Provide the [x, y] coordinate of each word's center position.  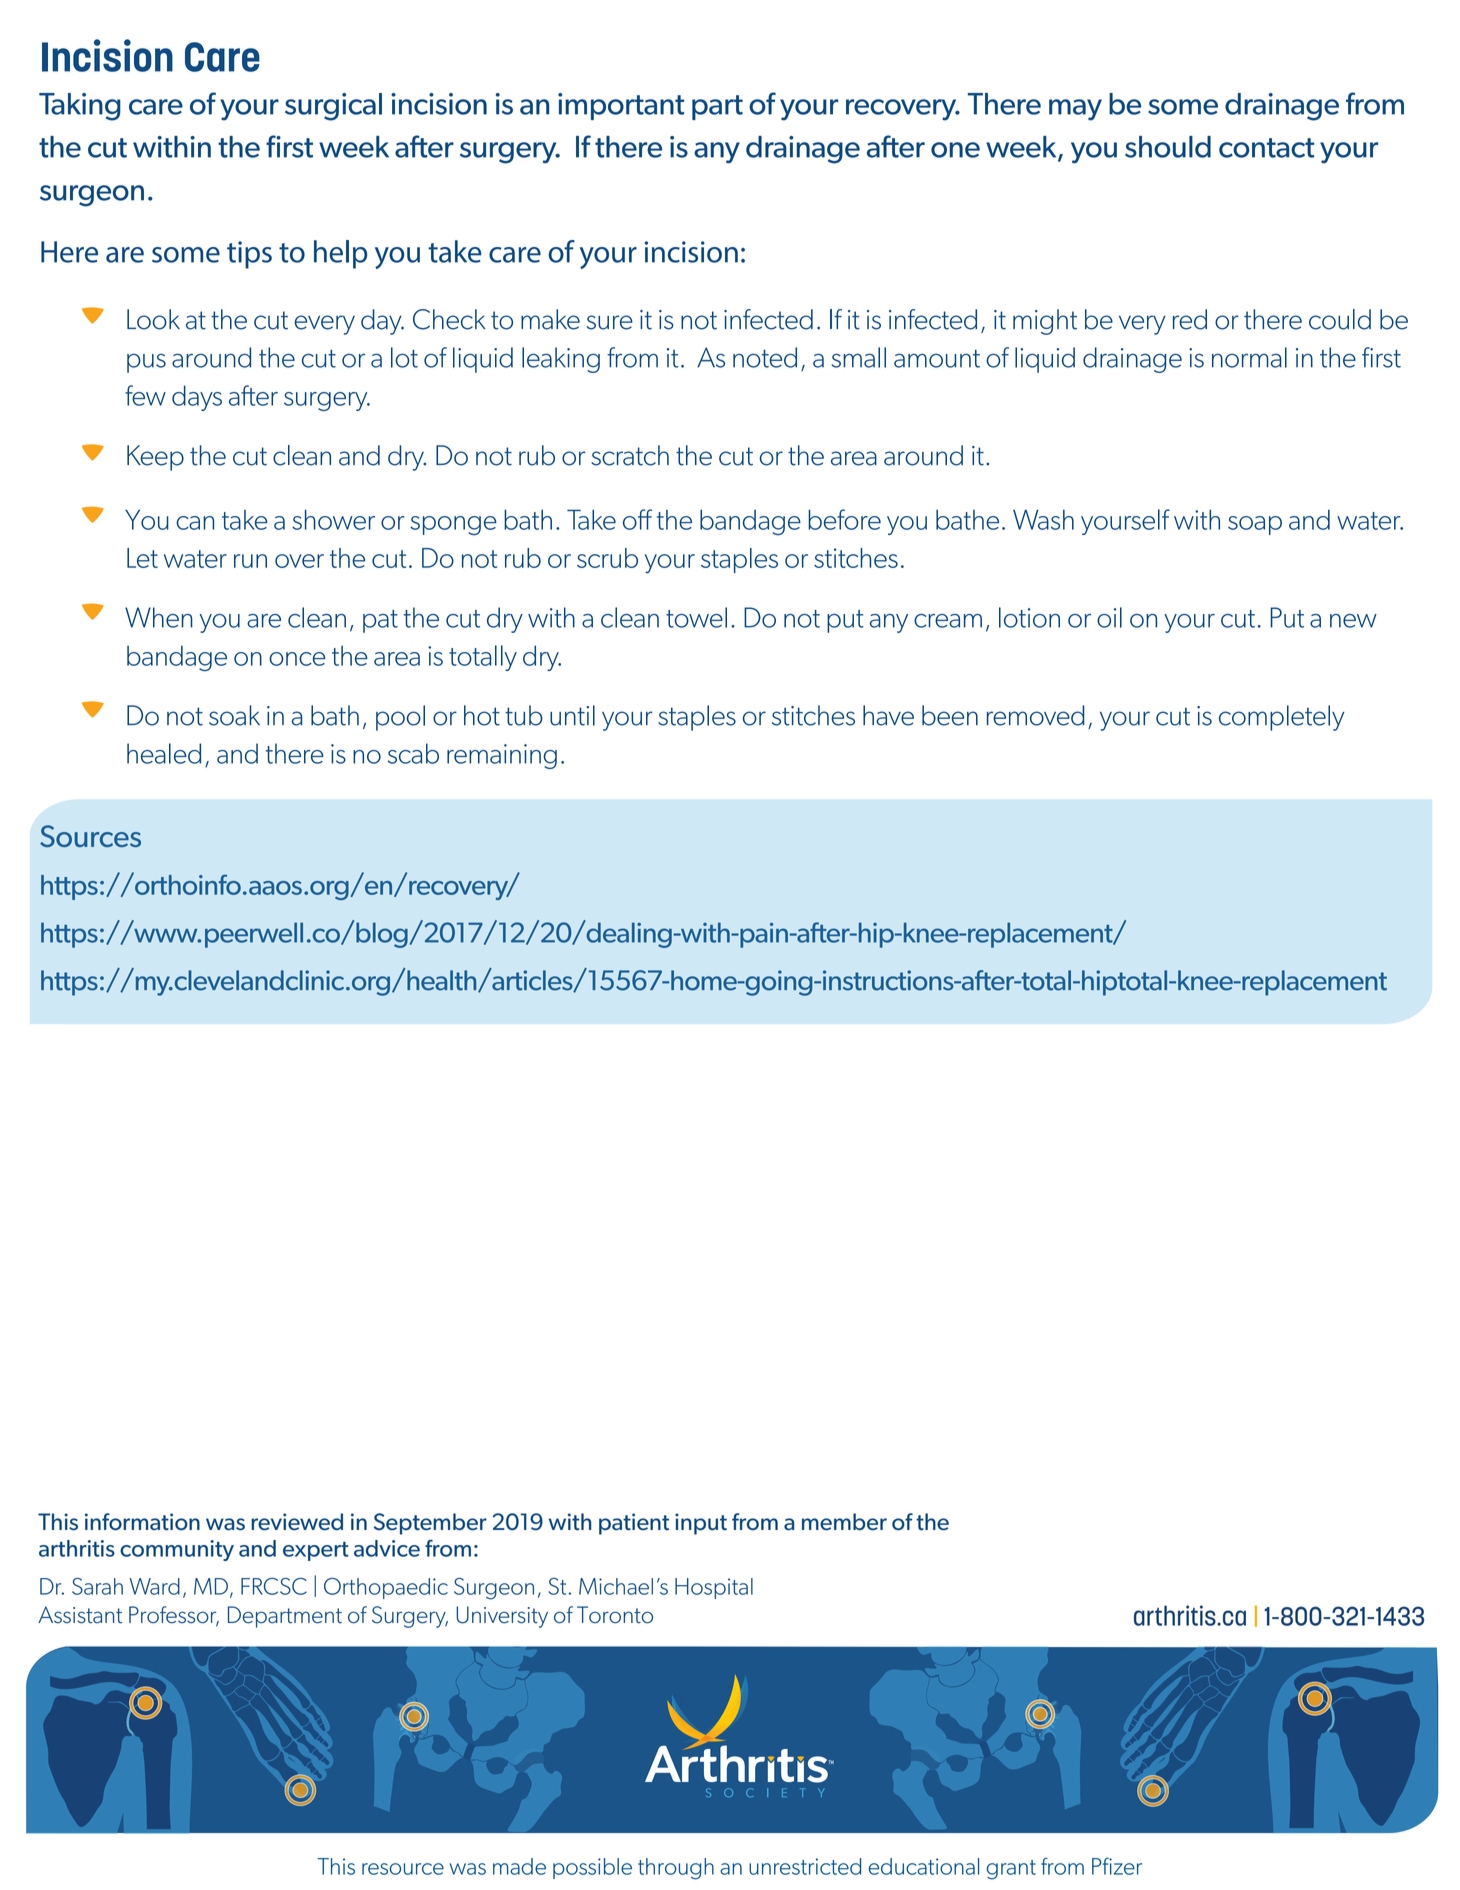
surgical [333, 107]
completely [1282, 718]
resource [403, 1869]
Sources [90, 836]
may [1075, 110]
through [676, 1869]
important [621, 106]
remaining [502, 756]
